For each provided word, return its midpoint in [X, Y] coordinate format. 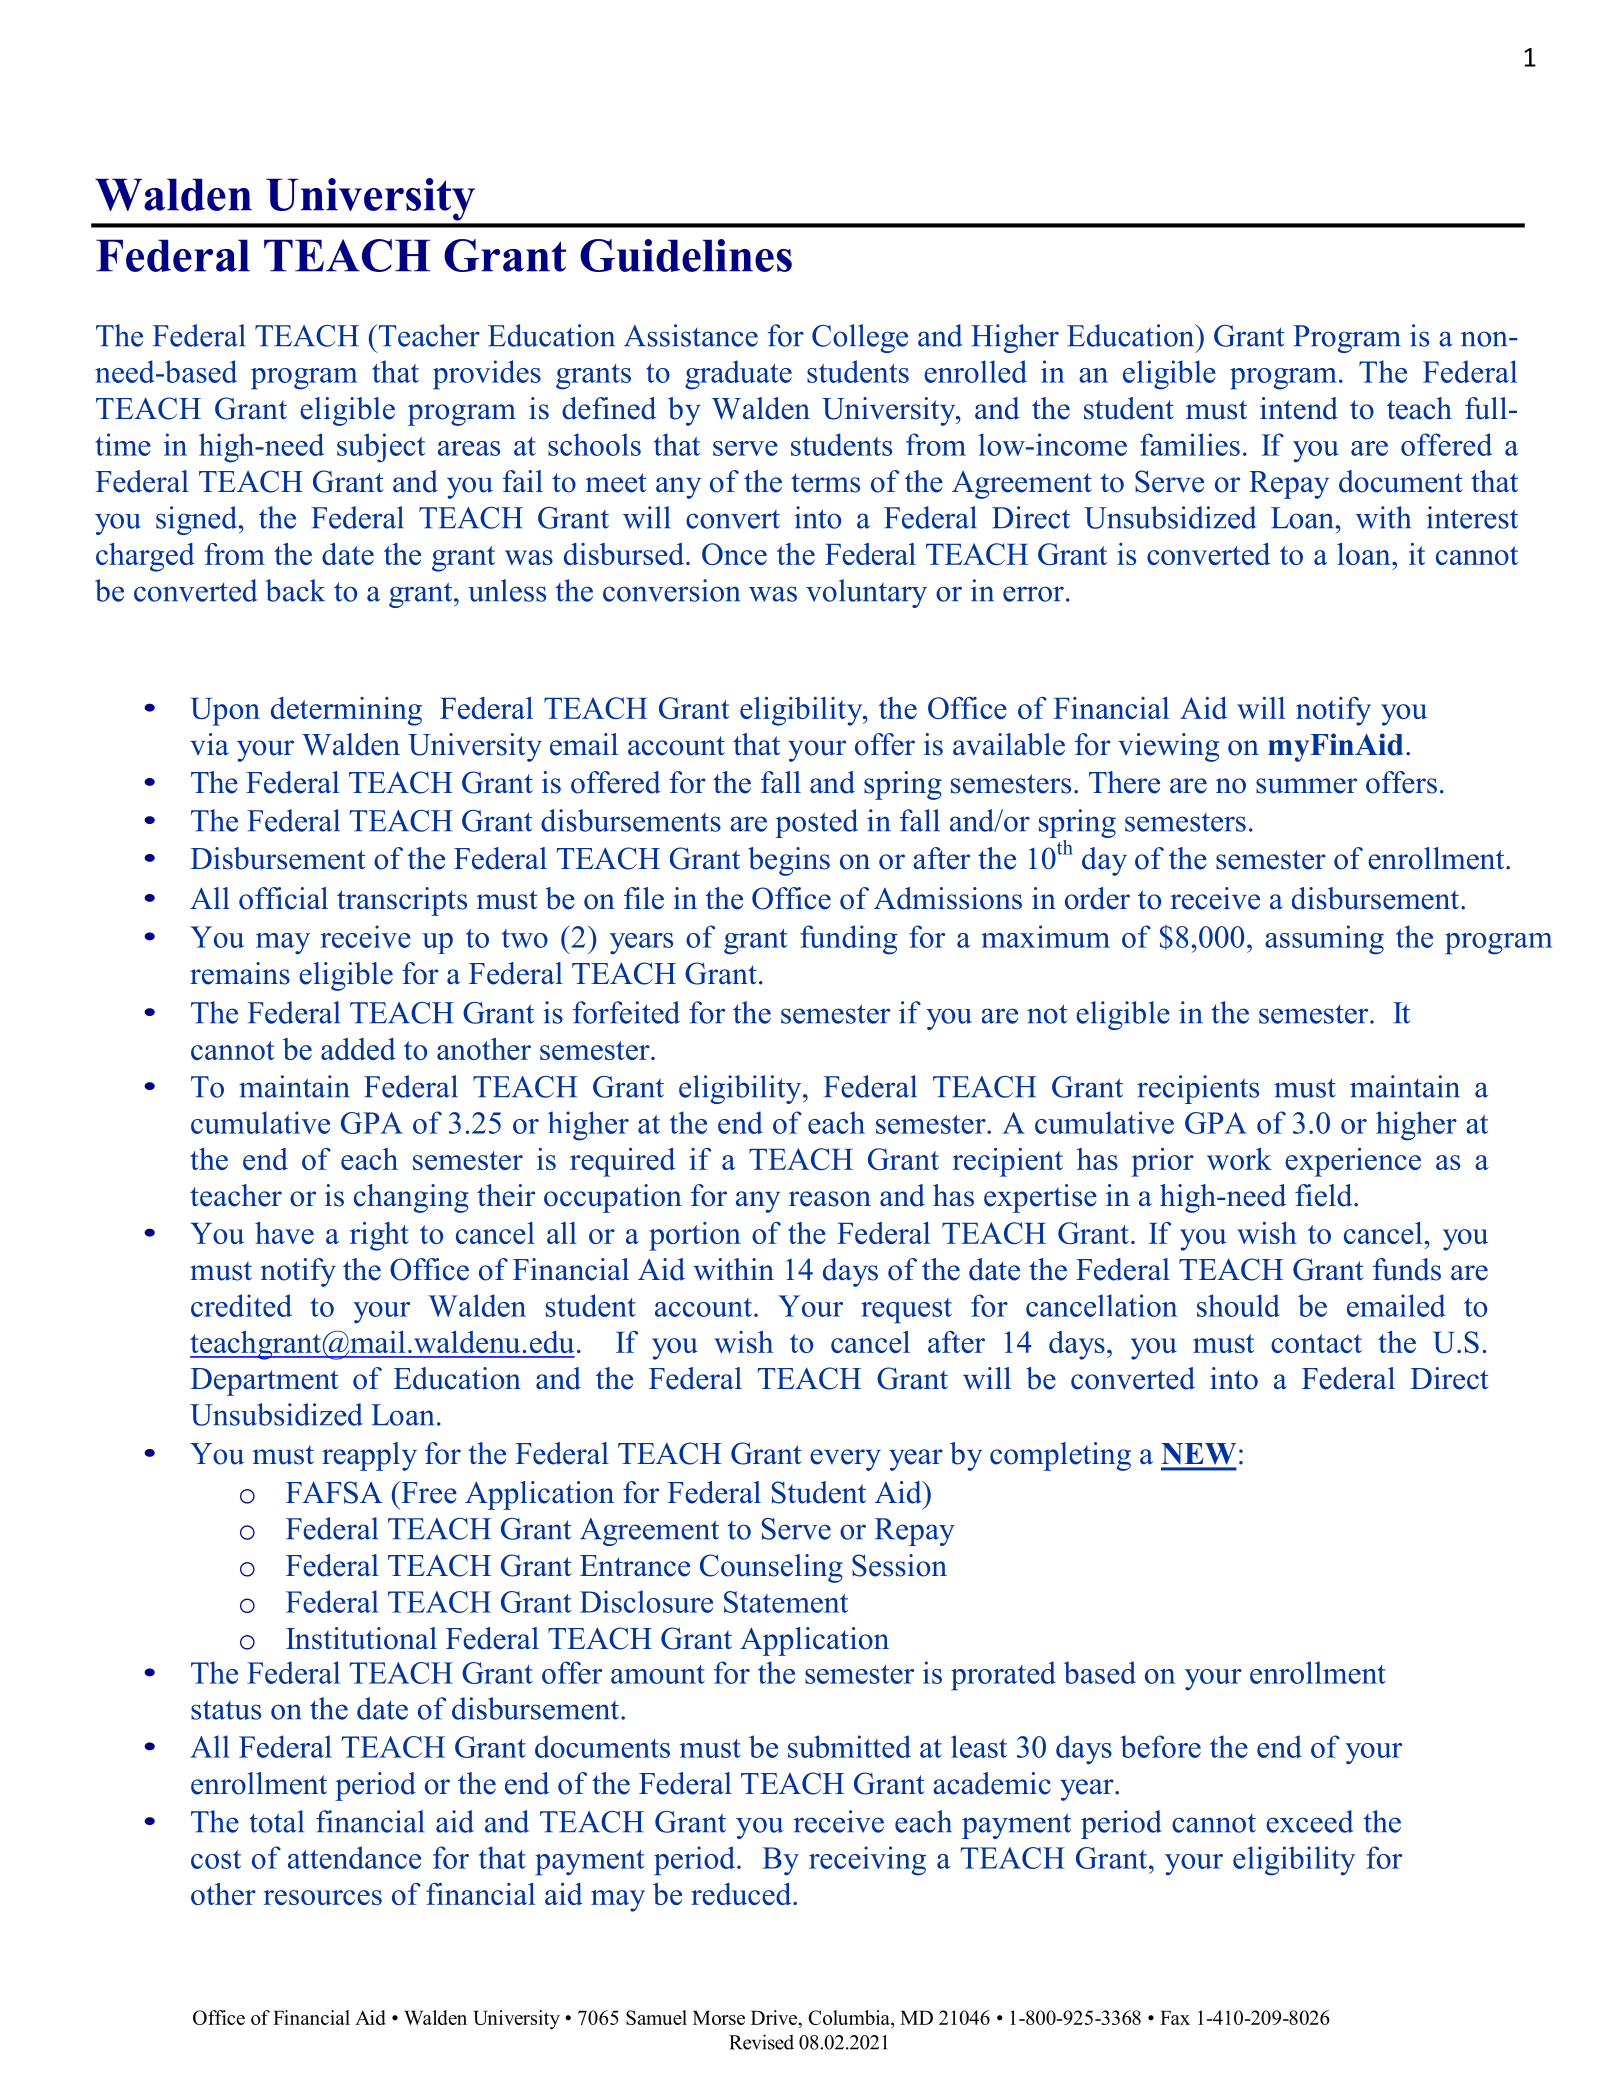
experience [1353, 1162]
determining [346, 711]
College [860, 338]
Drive [775, 2017]
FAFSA [334, 1492]
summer [1306, 786]
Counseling [771, 1568]
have [284, 1233]
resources [323, 1897]
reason [830, 1199]
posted [816, 823]
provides [487, 375]
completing [1060, 1456]
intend [1299, 408]
